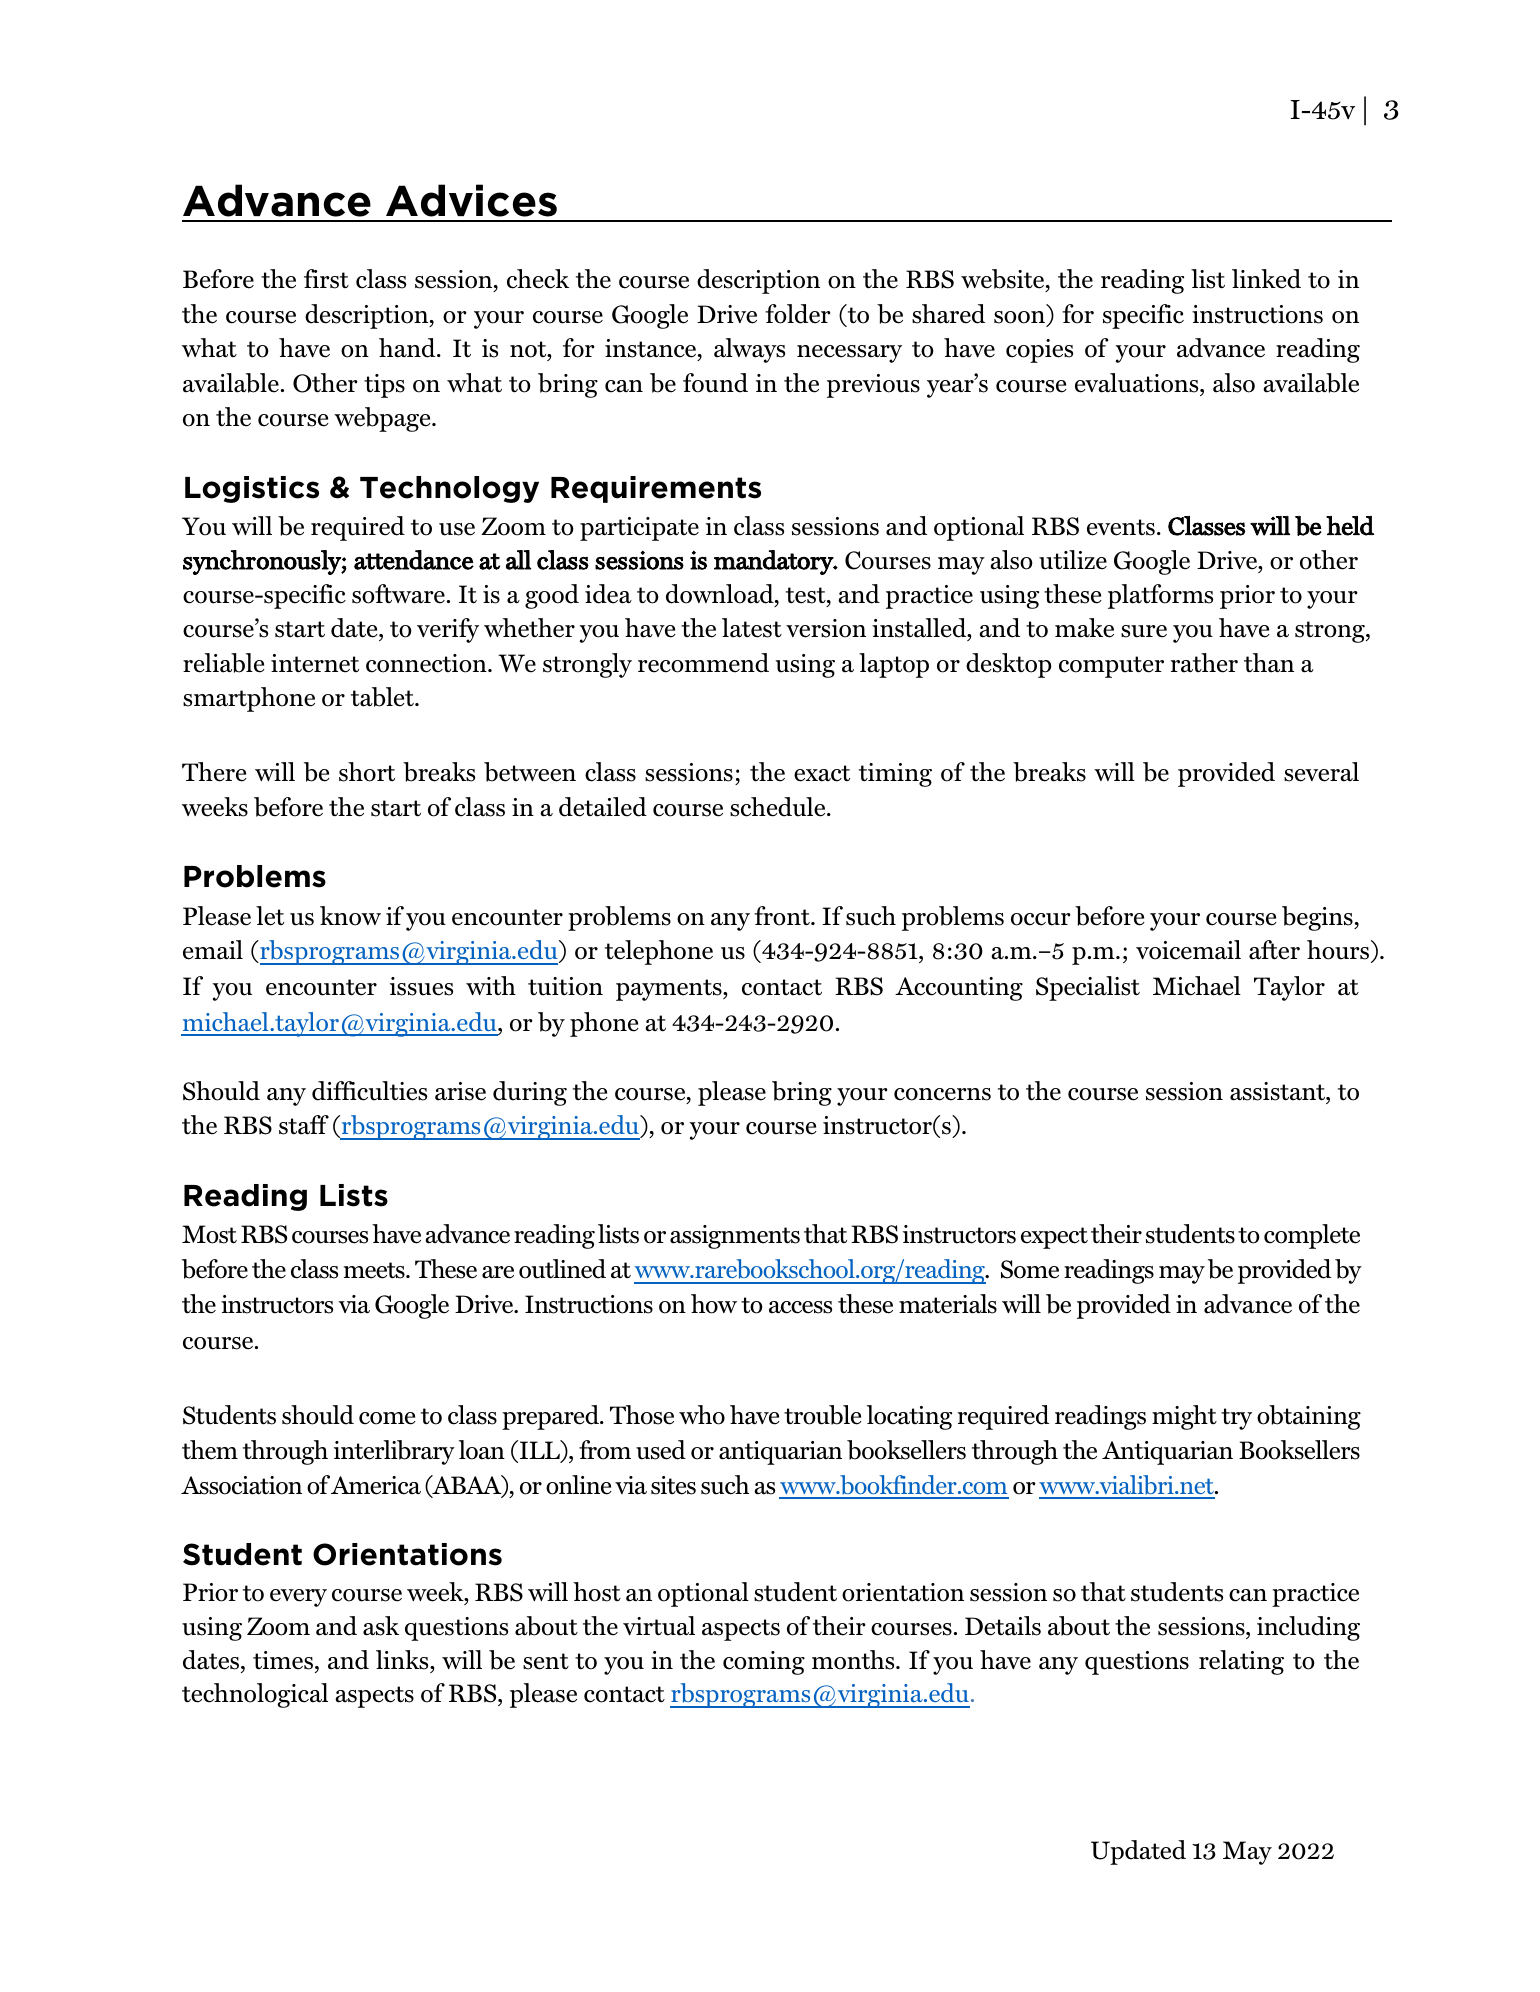 This image has width=1540, height=1992. What do you see at coordinates (1236, 1419) in the image?
I see `try` at bounding box center [1236, 1419].
